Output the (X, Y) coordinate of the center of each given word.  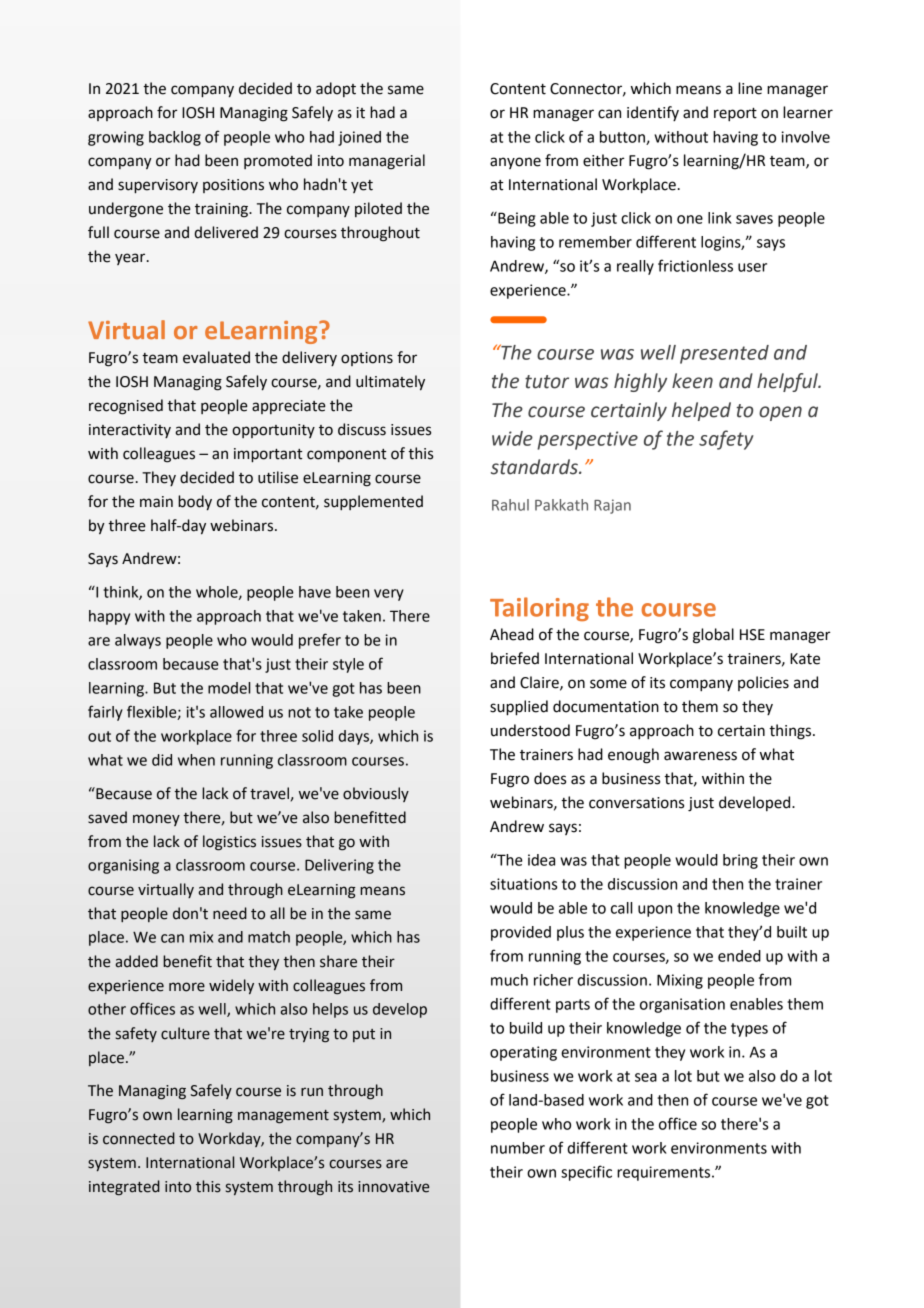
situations (523, 884)
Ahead (512, 634)
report (735, 115)
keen (692, 381)
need (230, 913)
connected (139, 1138)
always (138, 641)
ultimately (390, 383)
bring (740, 861)
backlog (175, 138)
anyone (515, 163)
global (713, 636)
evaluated (216, 357)
